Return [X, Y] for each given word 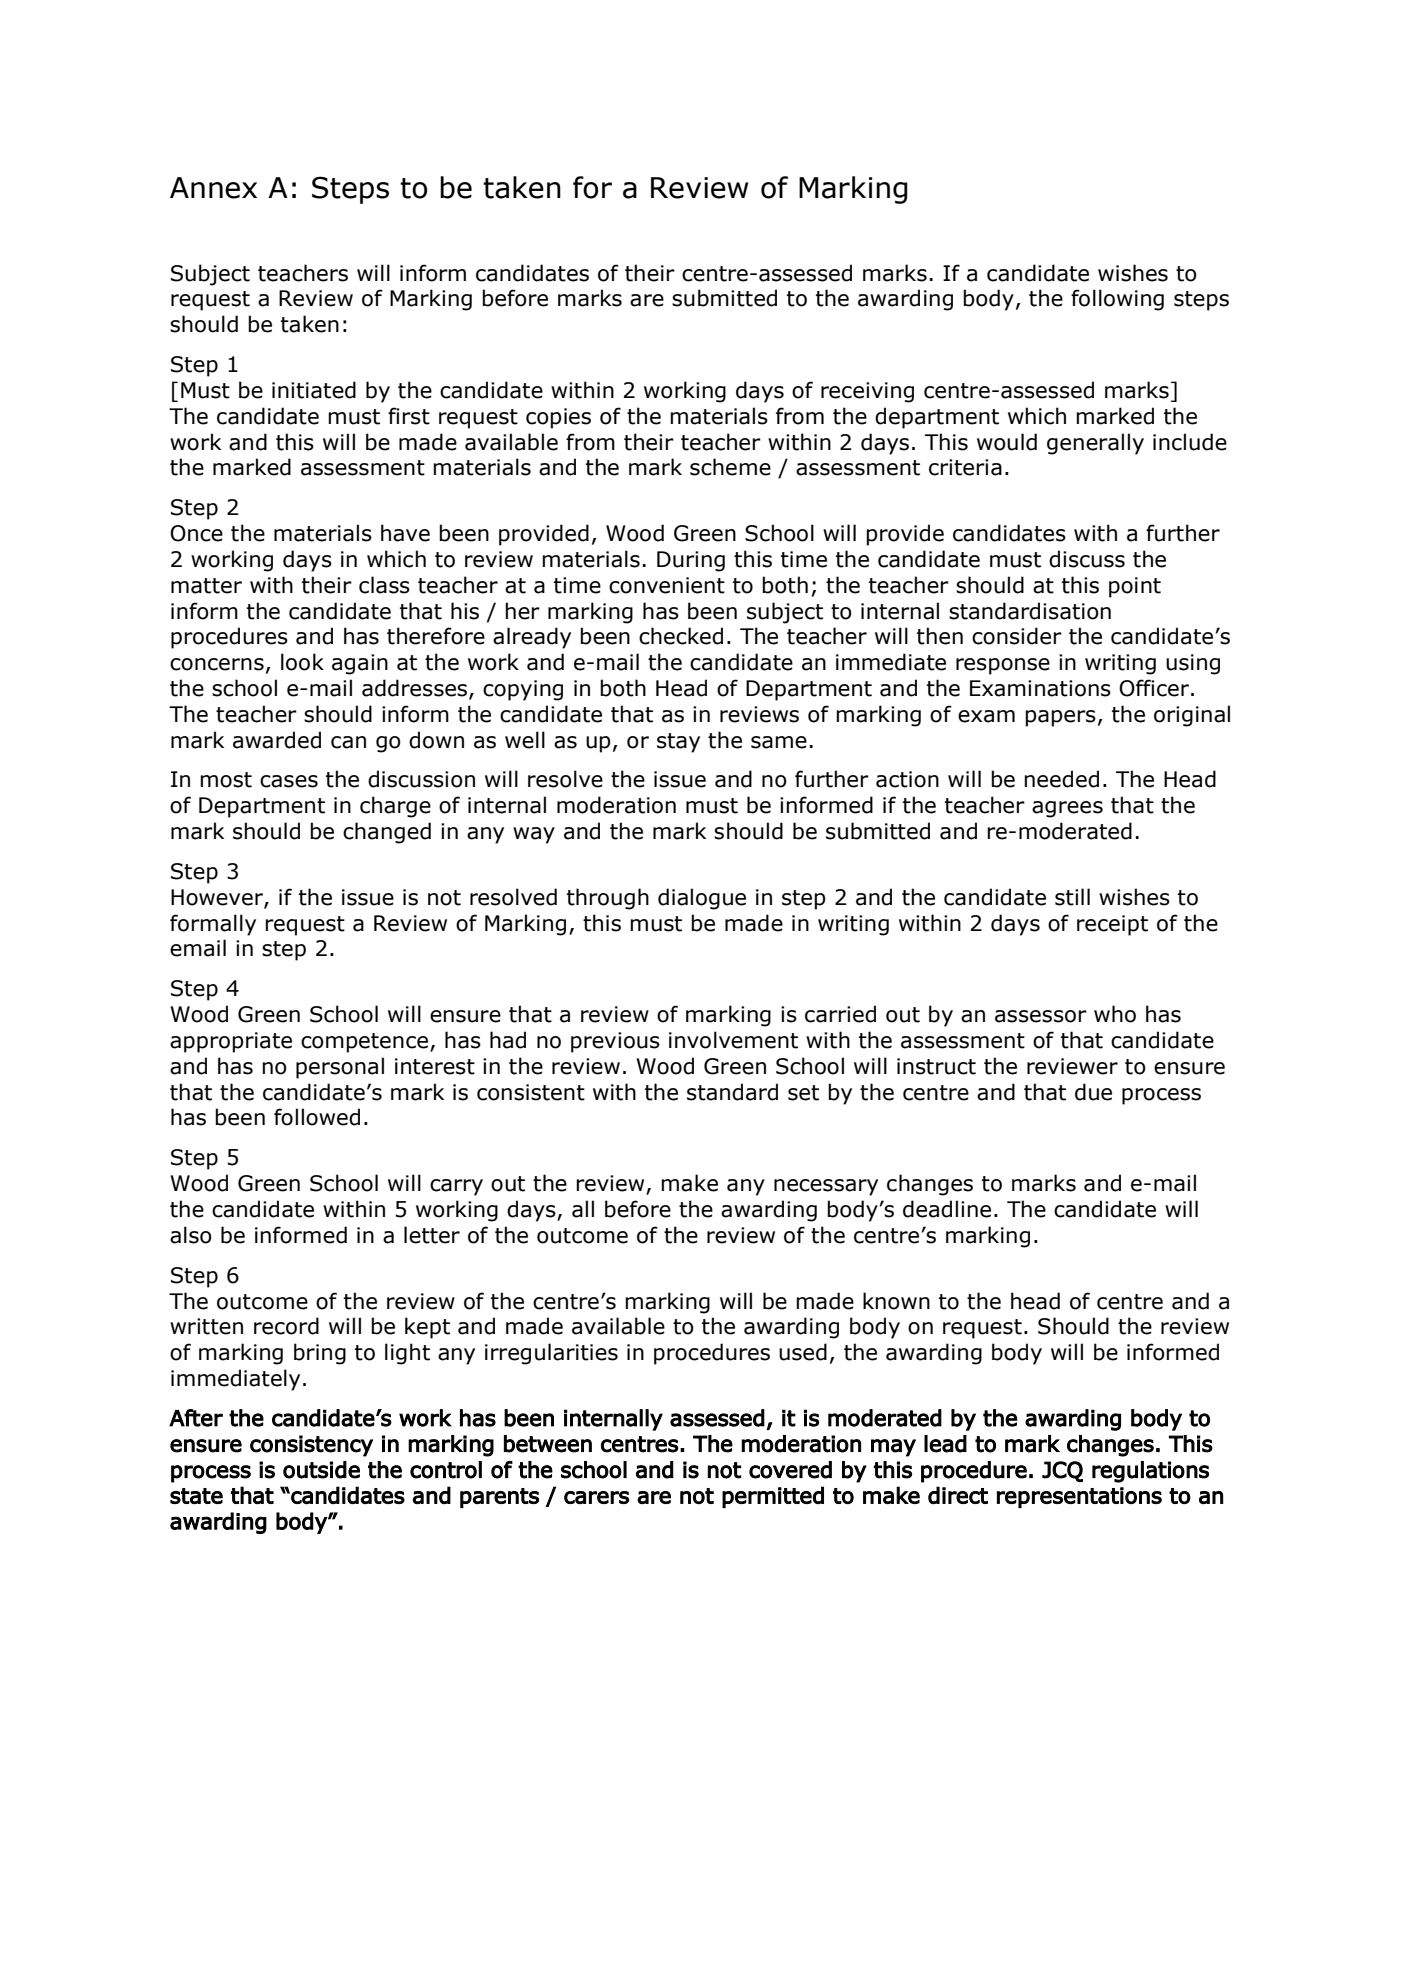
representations [1079, 1497]
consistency [311, 1446]
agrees [1067, 809]
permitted [773, 1497]
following [1117, 300]
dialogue [702, 899]
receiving [867, 392]
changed [387, 833]
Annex [213, 188]
